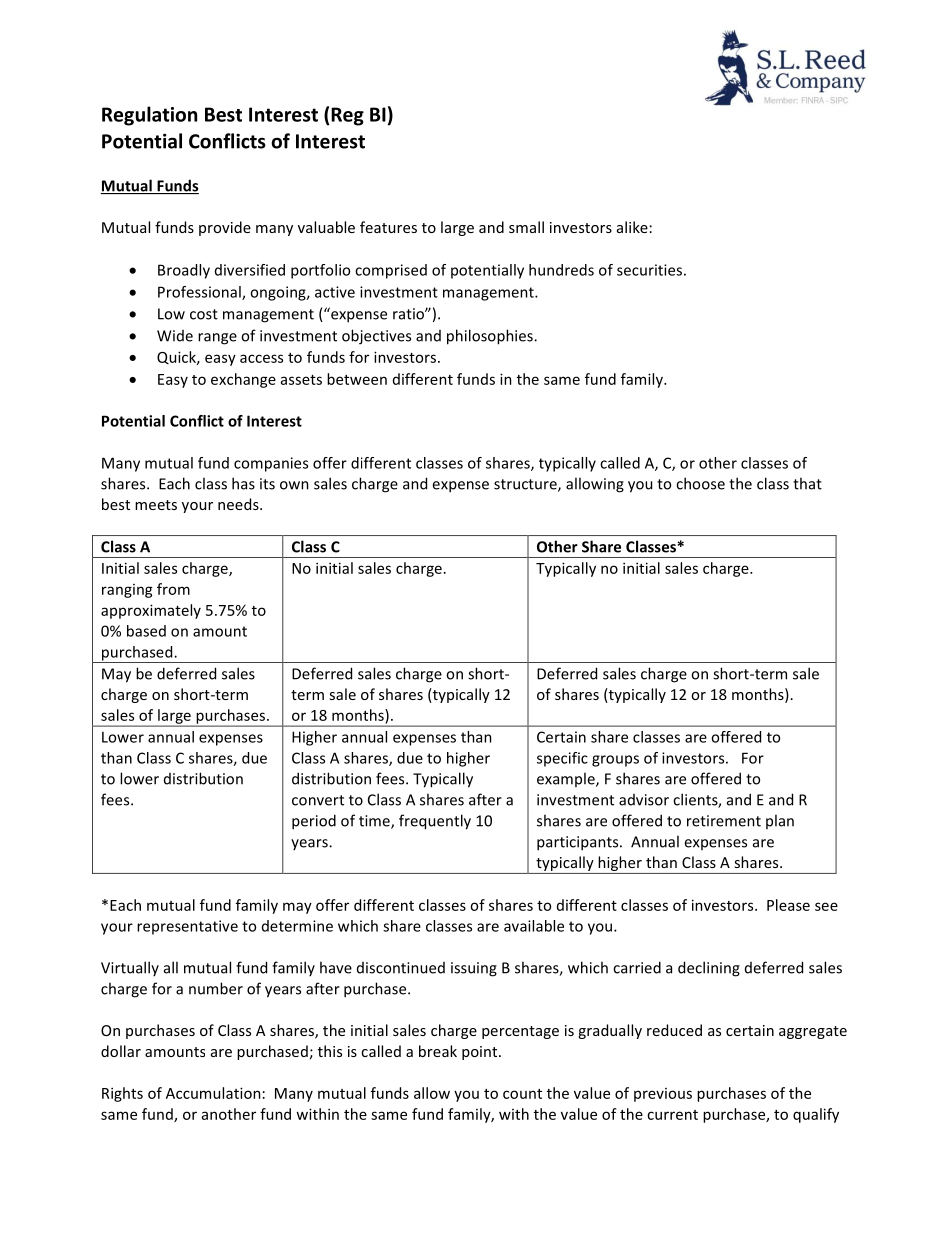 Image resolution: width=952 pixels, height=1233 pixels. I want to click on choose, so click(700, 483).
